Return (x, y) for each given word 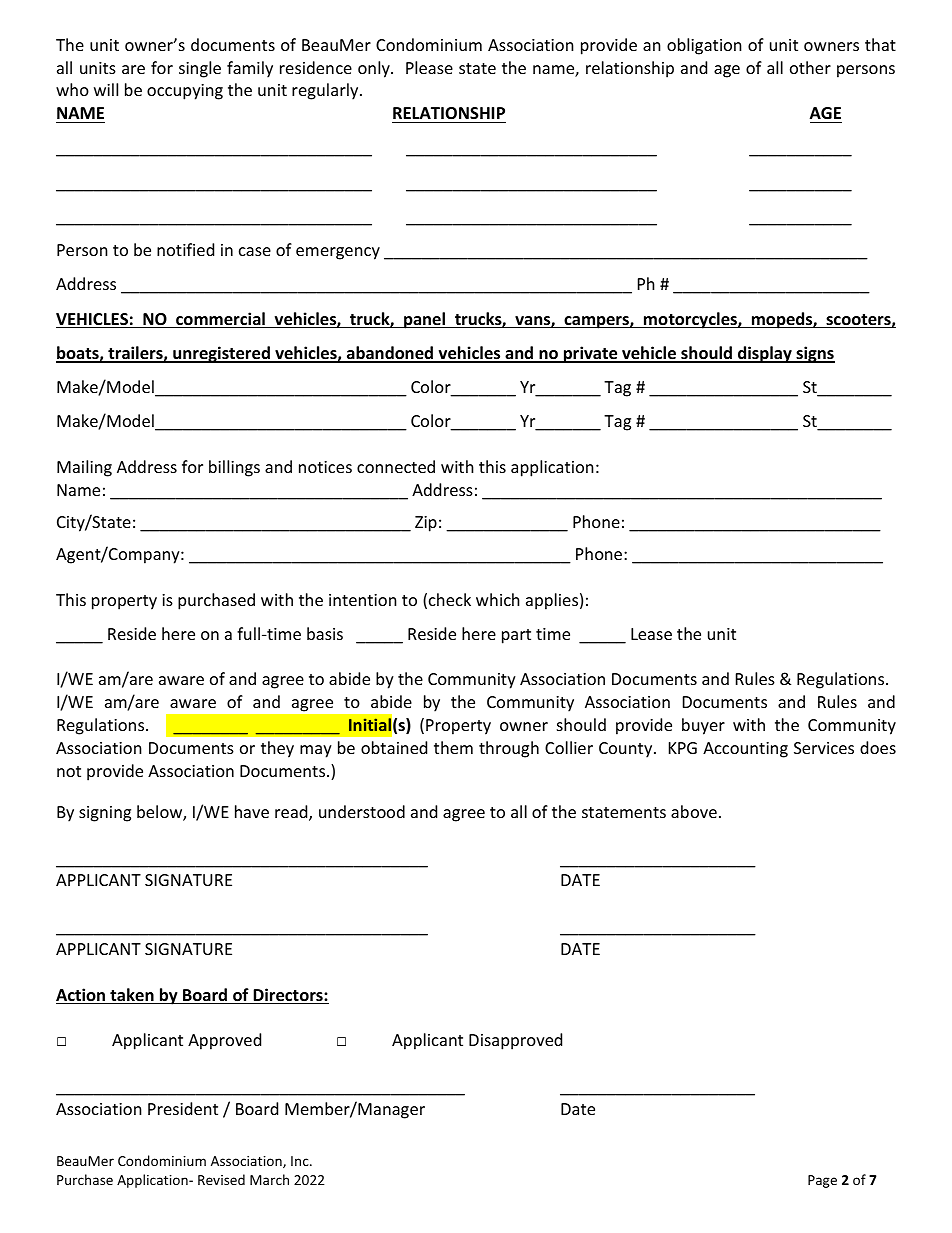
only (375, 69)
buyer (703, 726)
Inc (301, 1161)
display (765, 354)
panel (424, 320)
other (810, 67)
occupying (185, 92)
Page (822, 1181)
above (694, 811)
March (269, 1179)
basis (325, 633)
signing (105, 814)
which (498, 599)
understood (362, 811)
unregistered (221, 354)
